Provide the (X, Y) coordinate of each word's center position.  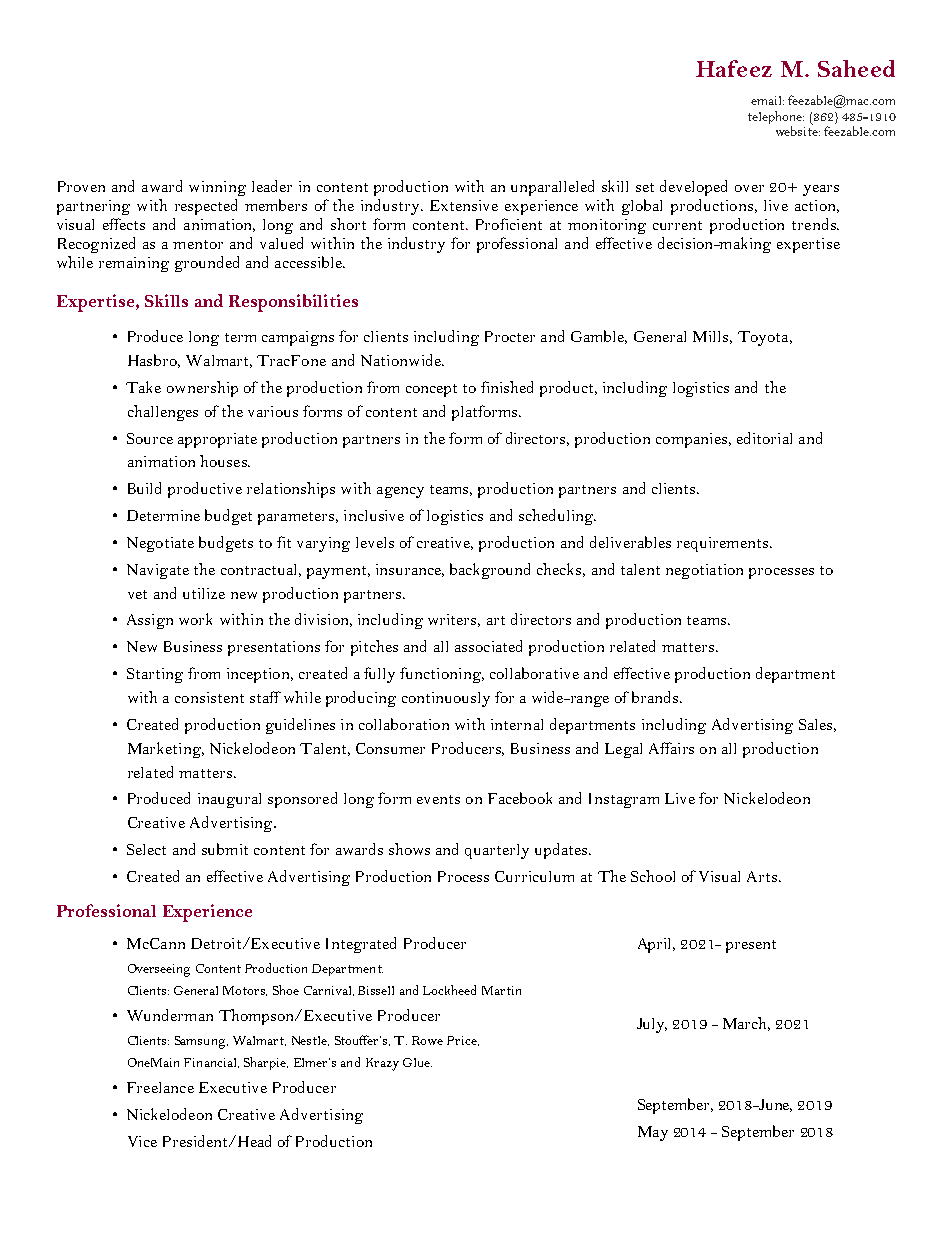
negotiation (704, 571)
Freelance (160, 1087)
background (490, 571)
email (767, 100)
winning (217, 188)
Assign (150, 621)
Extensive (464, 205)
